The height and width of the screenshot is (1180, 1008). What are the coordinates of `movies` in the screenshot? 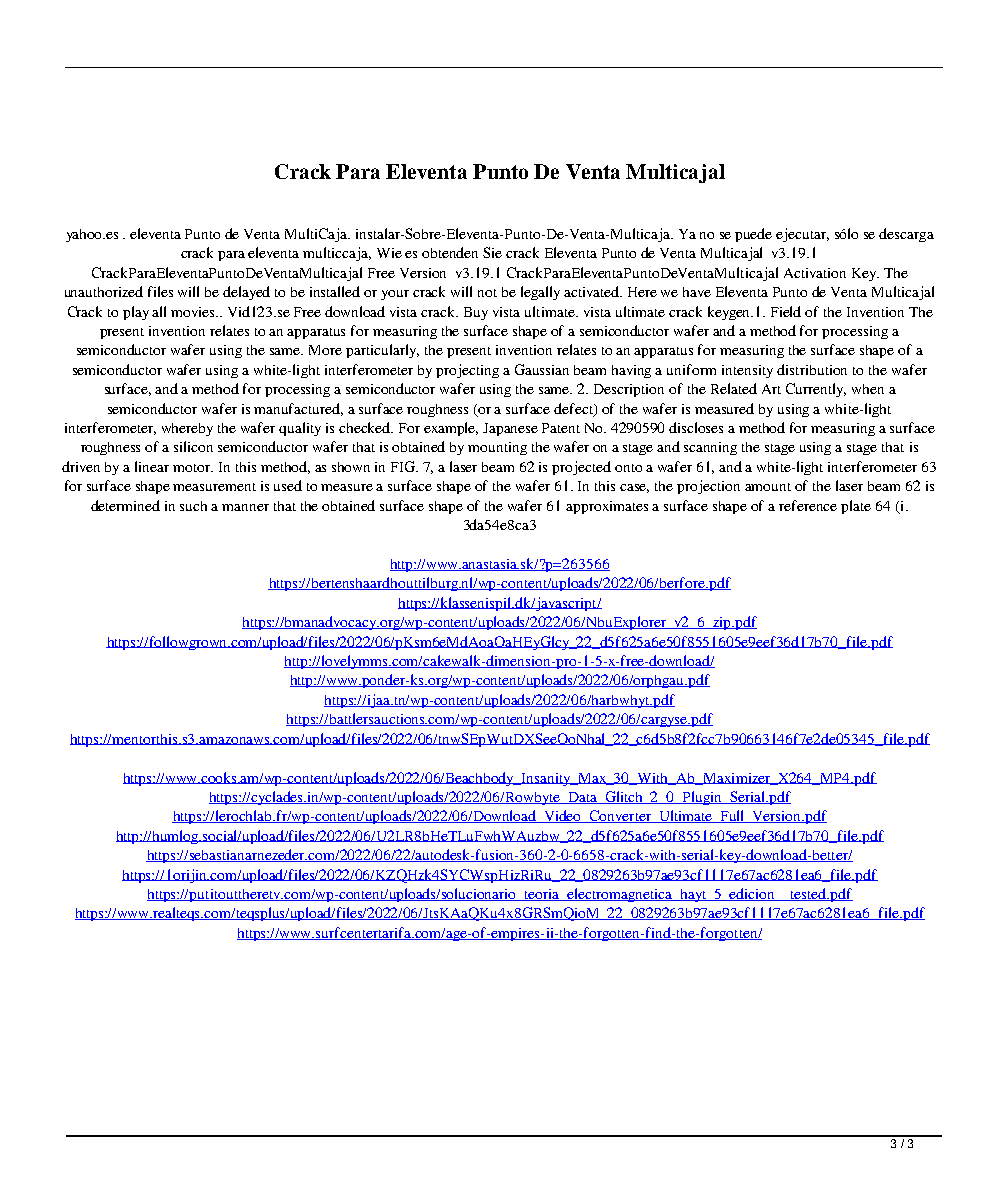 It's located at (194, 312).
